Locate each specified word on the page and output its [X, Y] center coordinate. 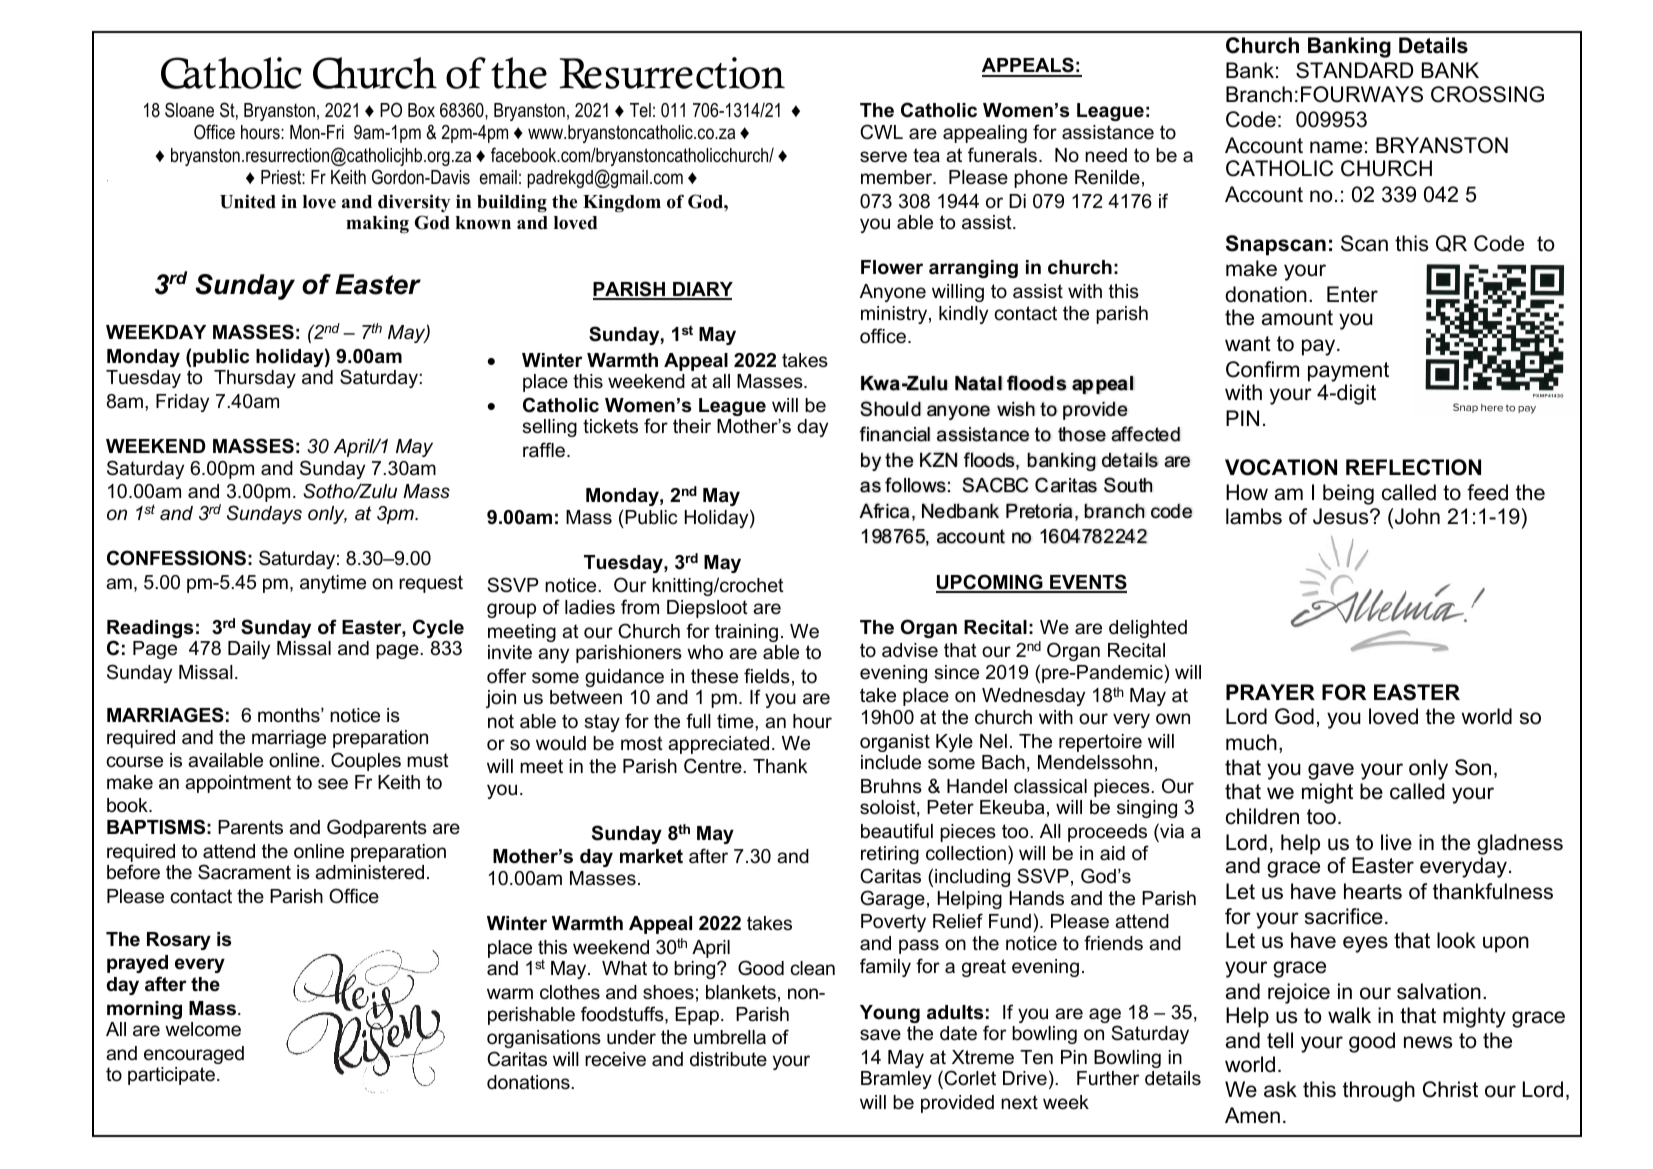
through [1379, 1091]
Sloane [189, 110]
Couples [366, 761]
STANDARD [1354, 70]
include [891, 762]
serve [883, 157]
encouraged [194, 1055]
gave [1331, 771]
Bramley [896, 1080]
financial [895, 434]
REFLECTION [1413, 467]
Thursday [255, 379]
